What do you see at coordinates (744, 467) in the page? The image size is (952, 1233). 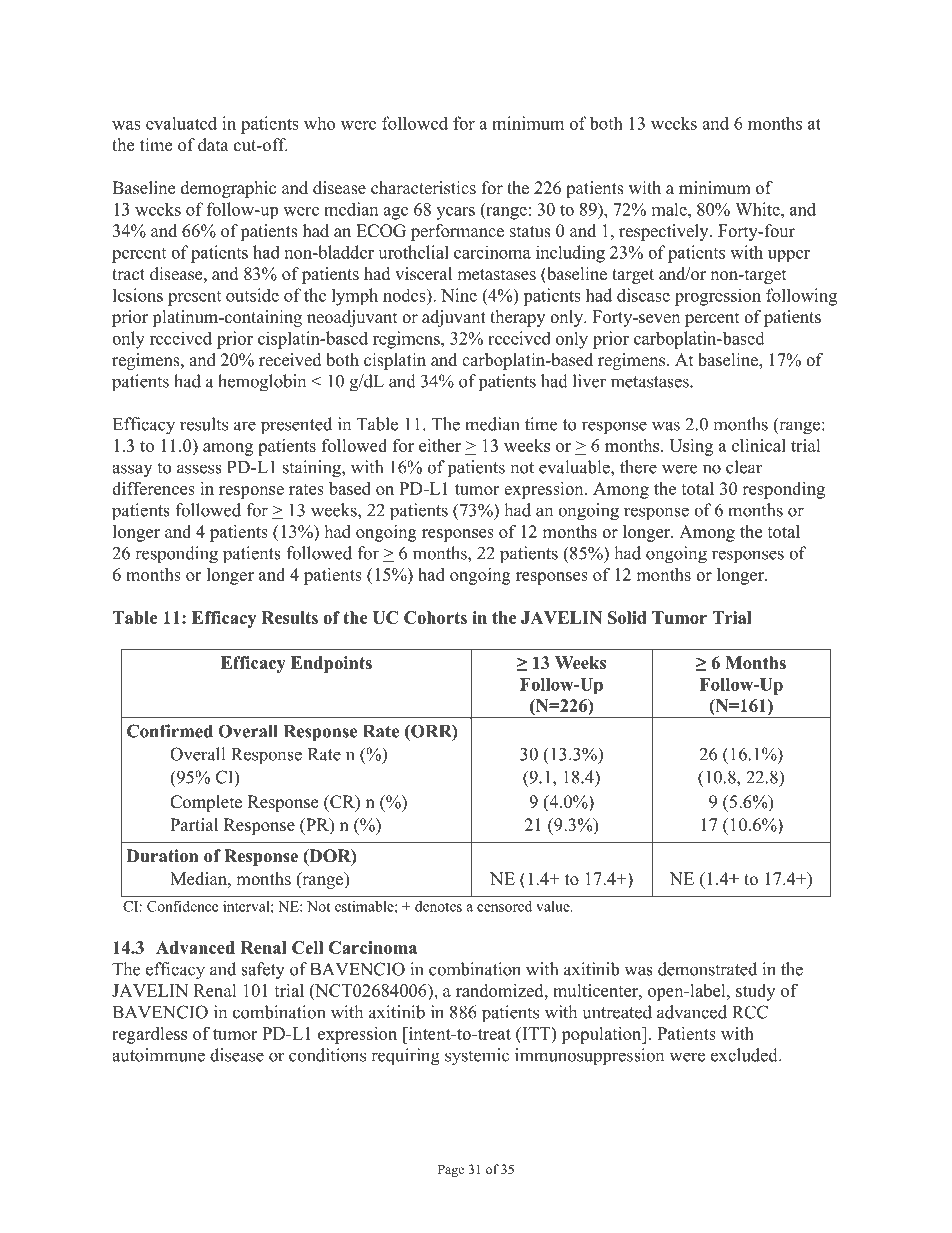 I see `clear` at bounding box center [744, 467].
